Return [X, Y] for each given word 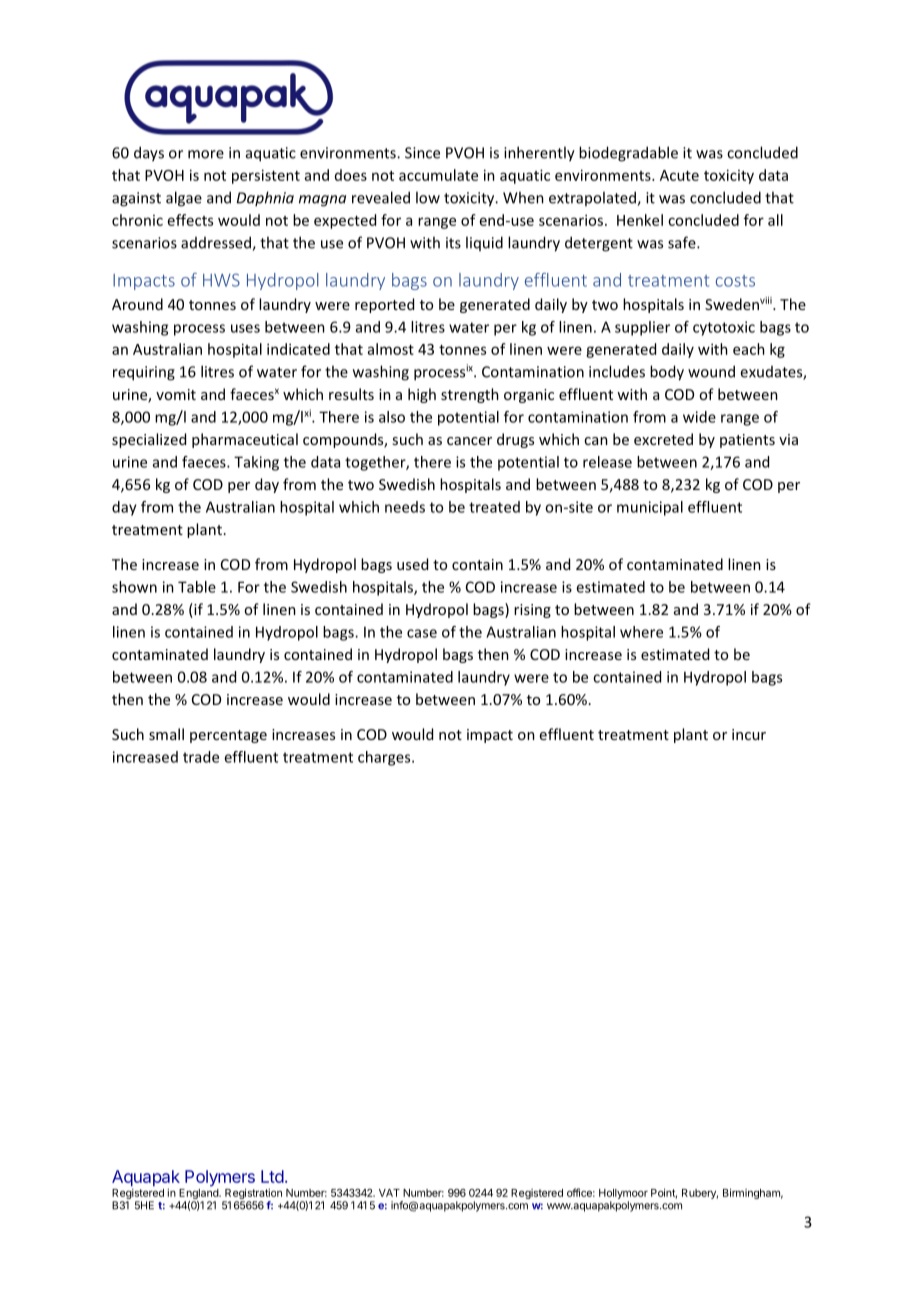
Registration [252, 1195]
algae [184, 199]
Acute [679, 175]
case [422, 633]
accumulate [438, 175]
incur [749, 734]
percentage [228, 736]
